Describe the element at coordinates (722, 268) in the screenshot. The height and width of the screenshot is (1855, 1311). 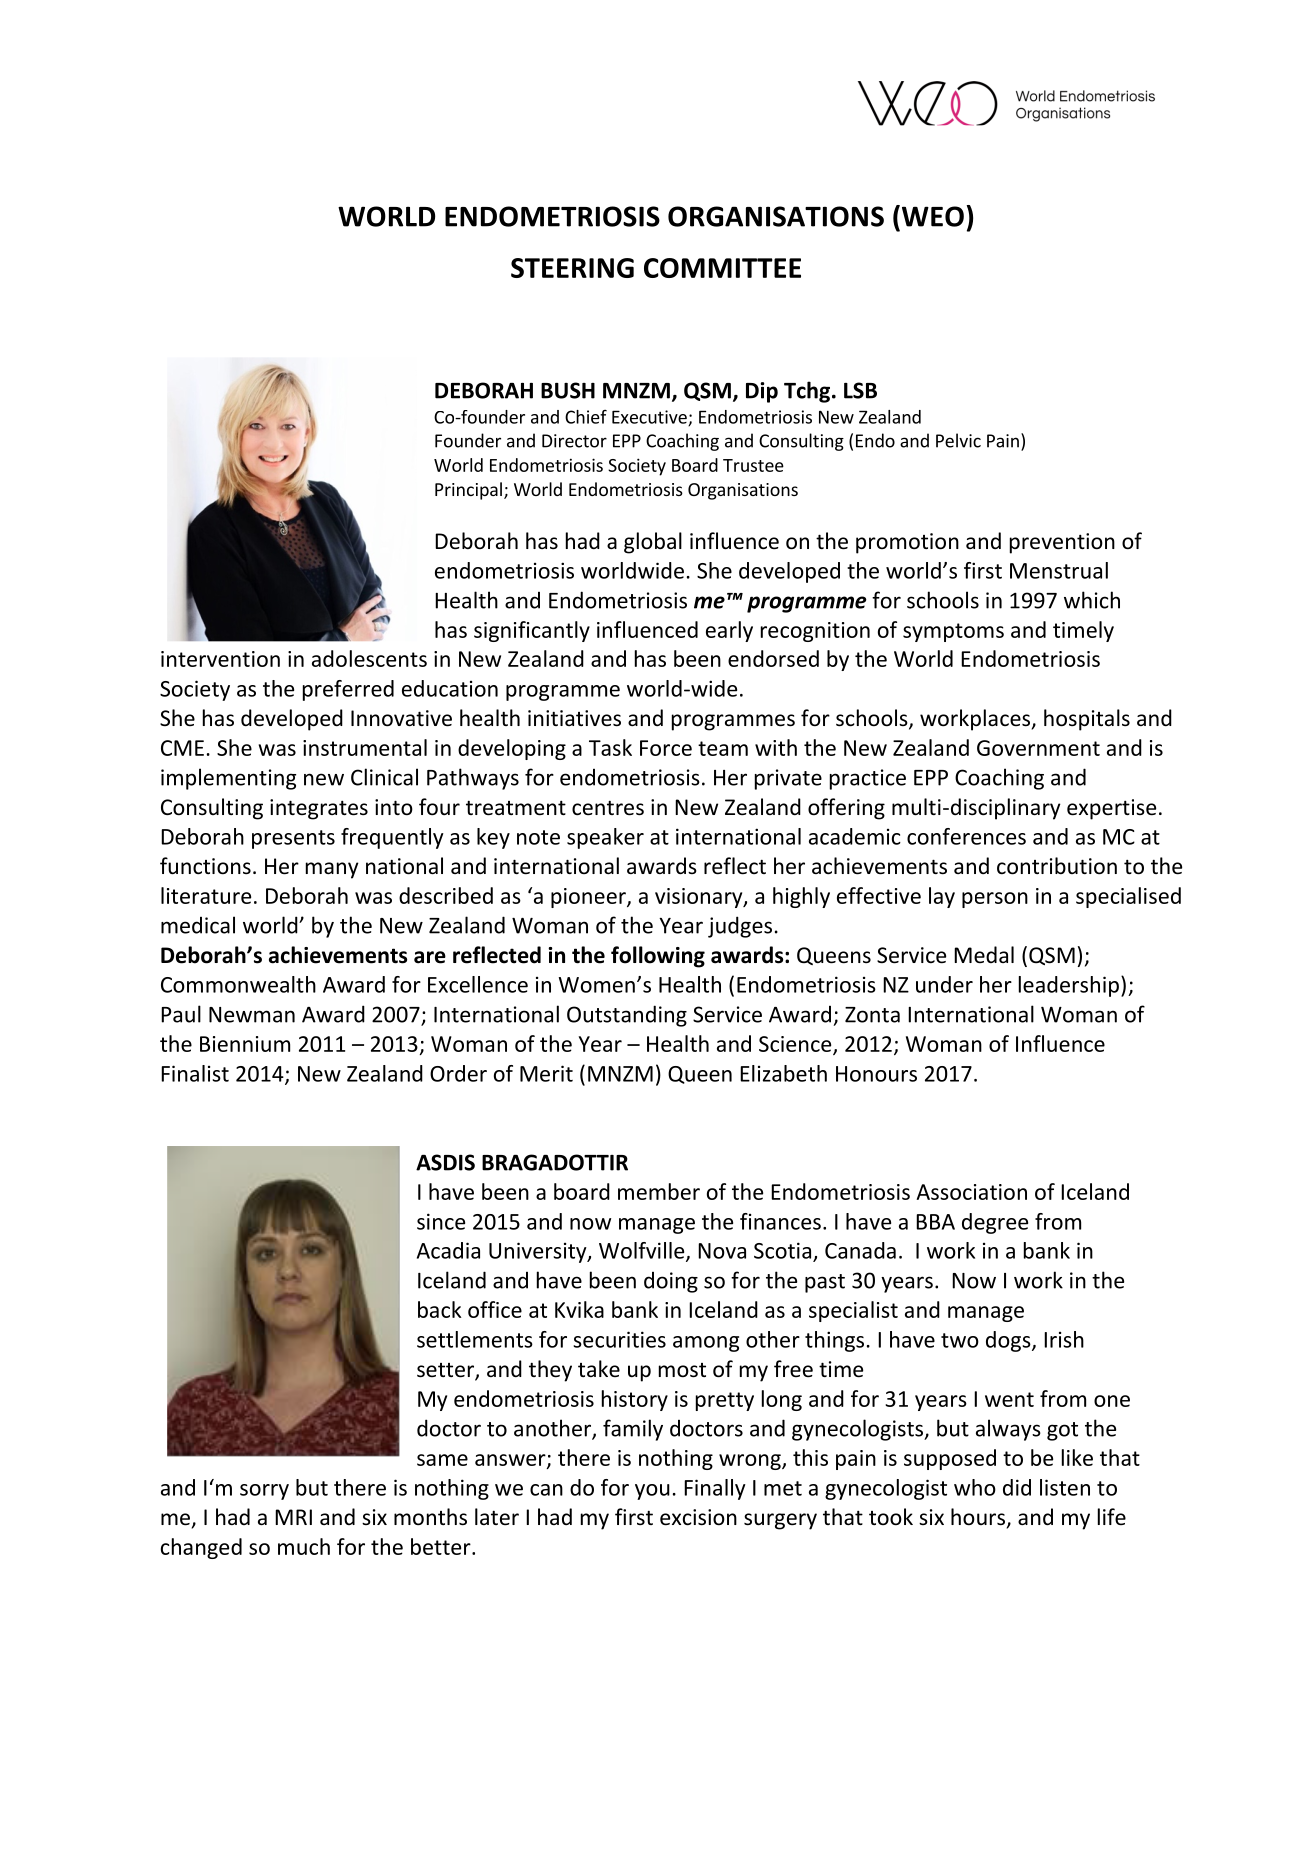
I see `COMMITTEE` at that location.
